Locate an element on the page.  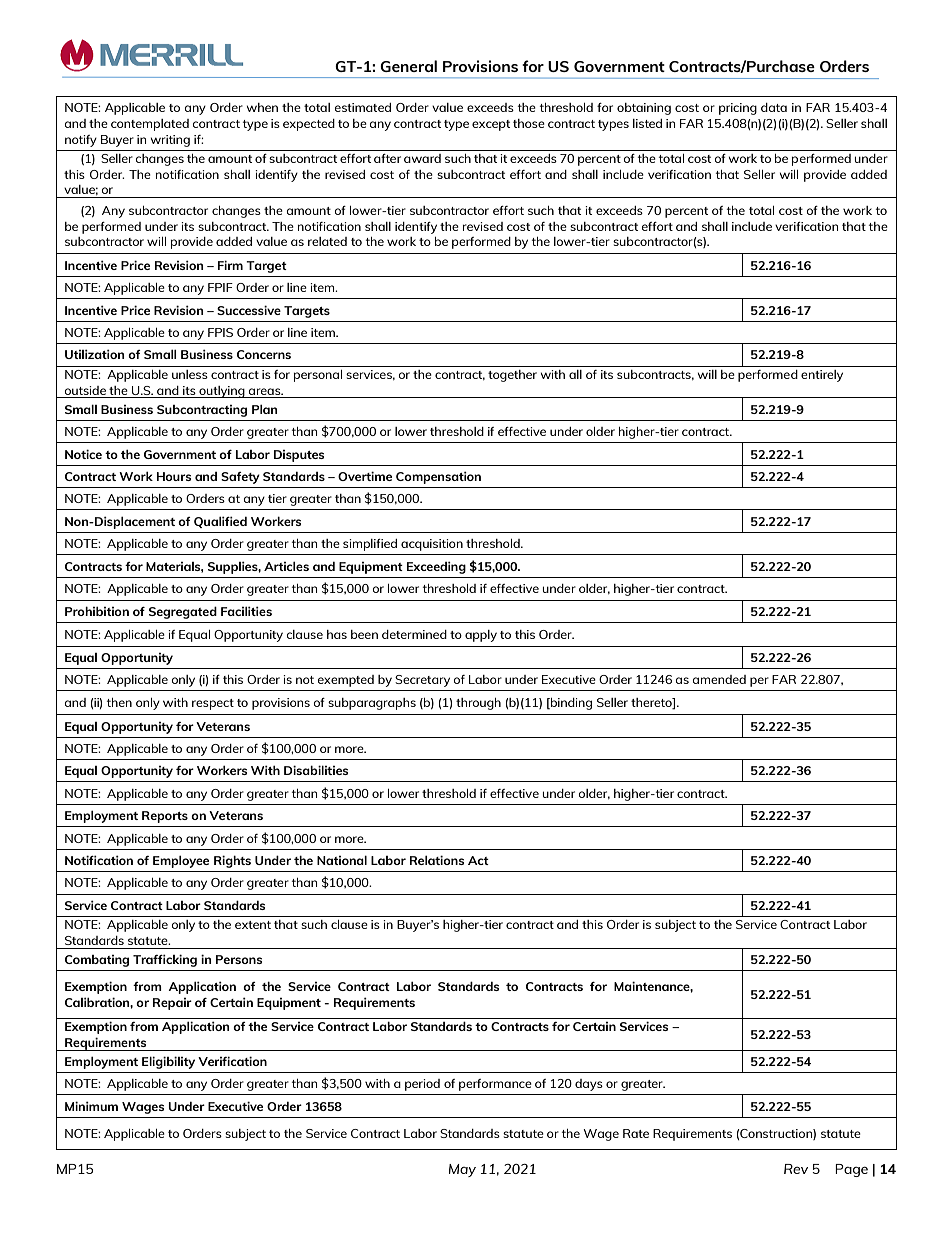
contemplated is located at coordinates (150, 125).
